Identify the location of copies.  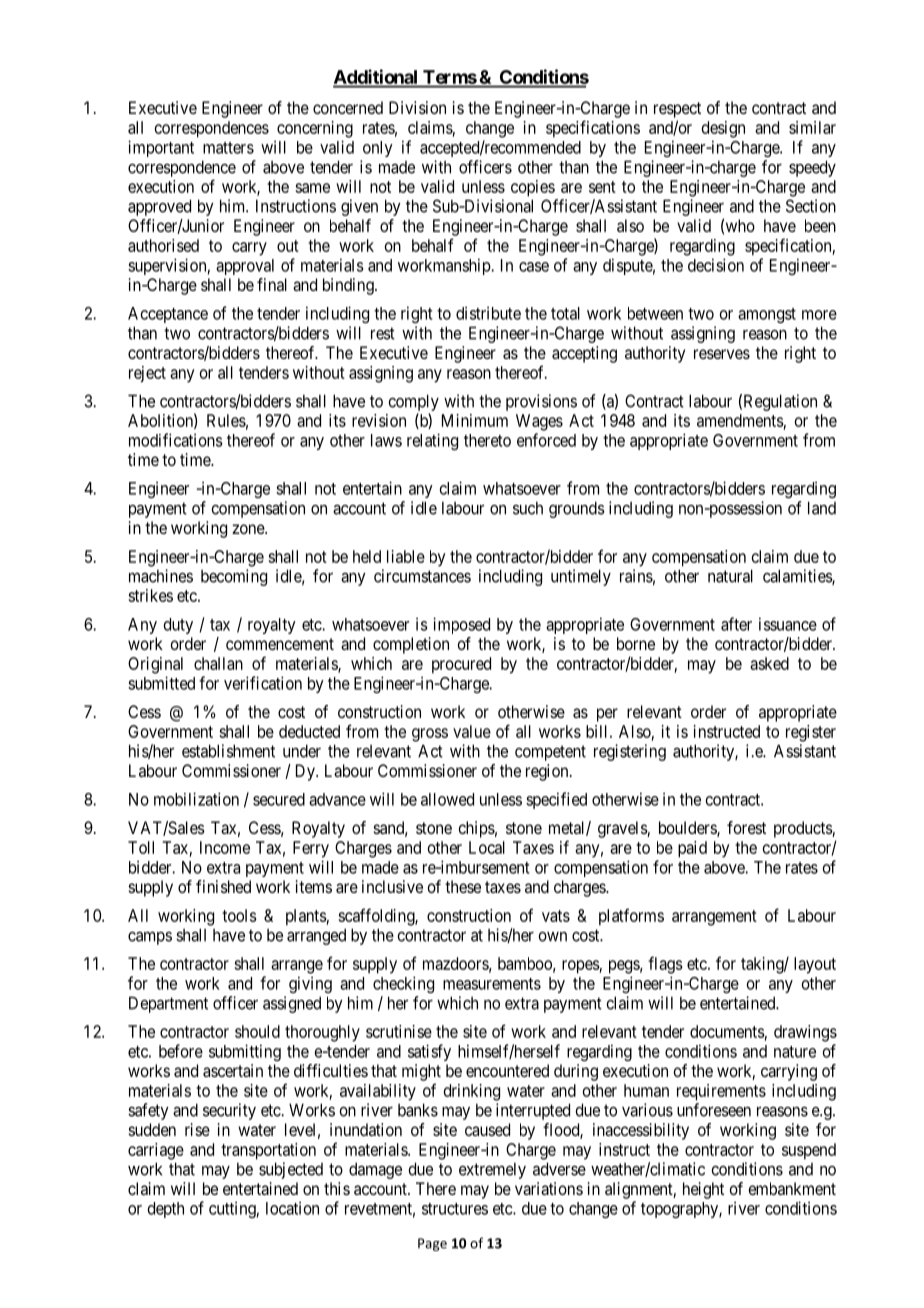
(533, 188).
